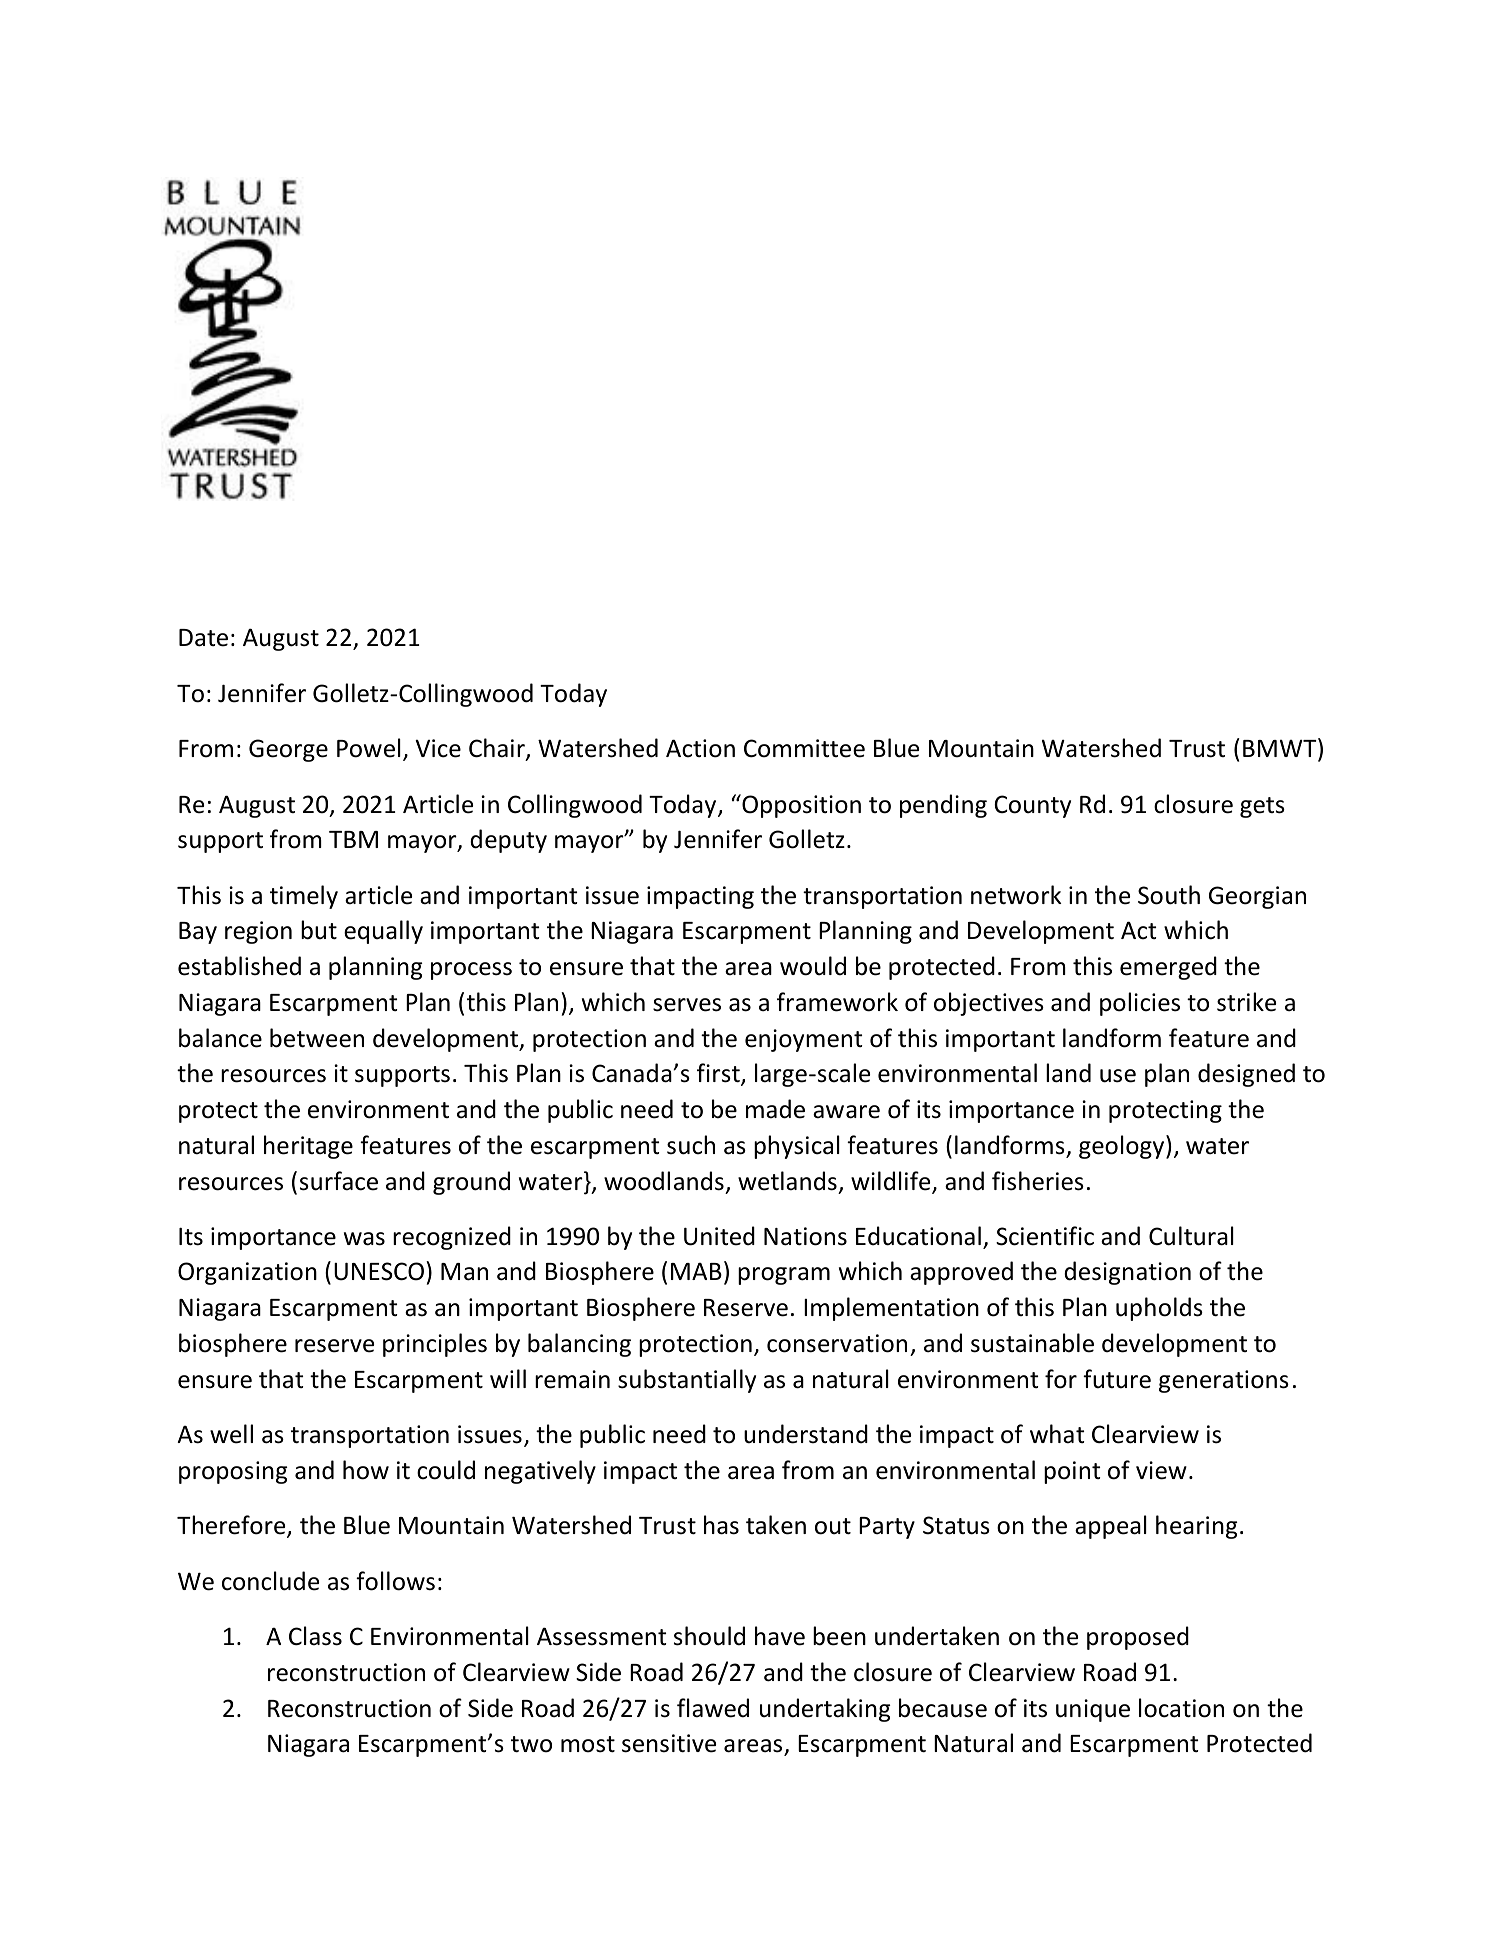 This page has width=1508, height=1952. Describe the element at coordinates (1072, 1472) in the page. I see `point` at that location.
